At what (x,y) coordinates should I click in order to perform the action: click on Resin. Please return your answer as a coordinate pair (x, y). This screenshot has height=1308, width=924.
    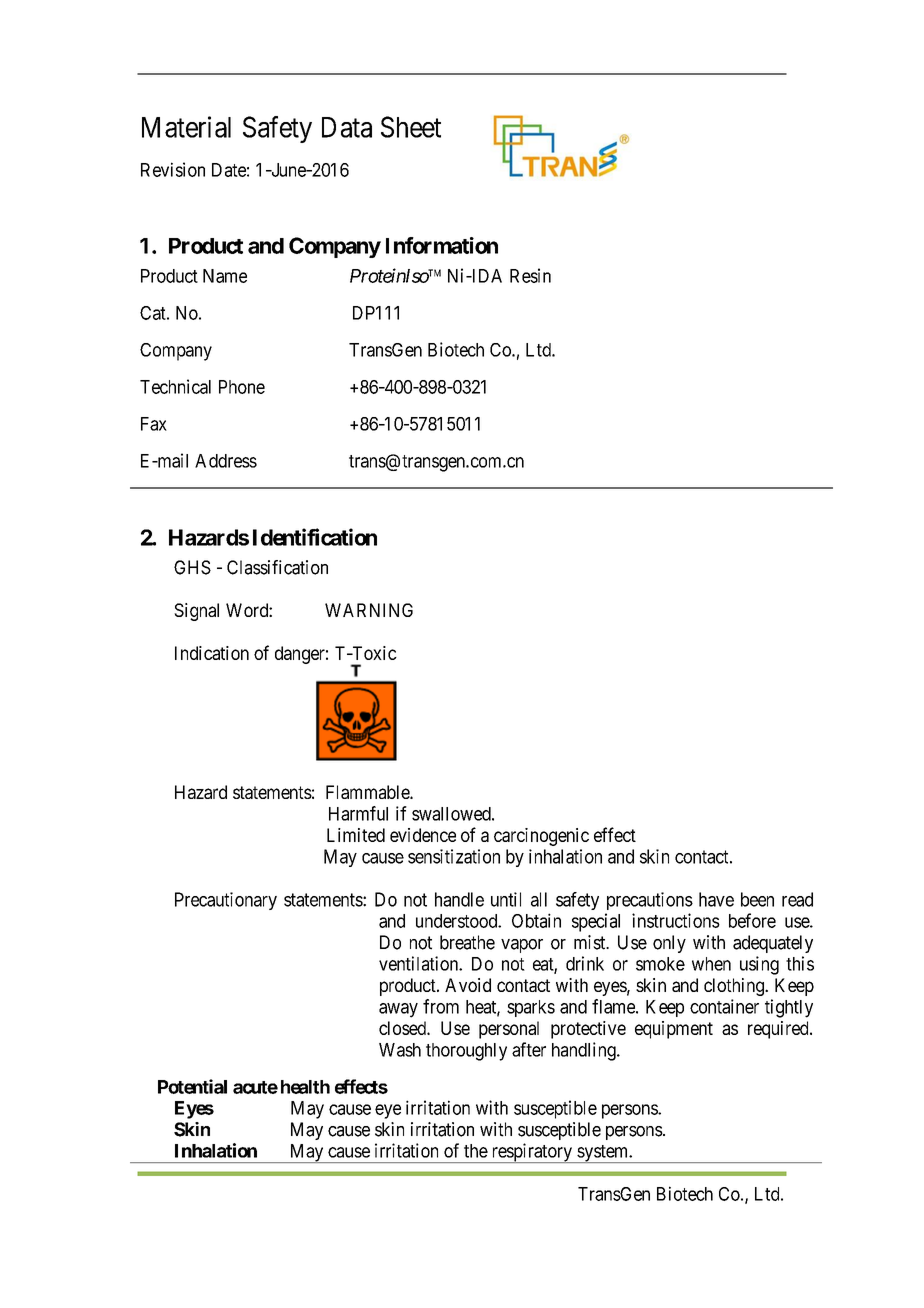
    Looking at the image, I should click on (530, 275).
